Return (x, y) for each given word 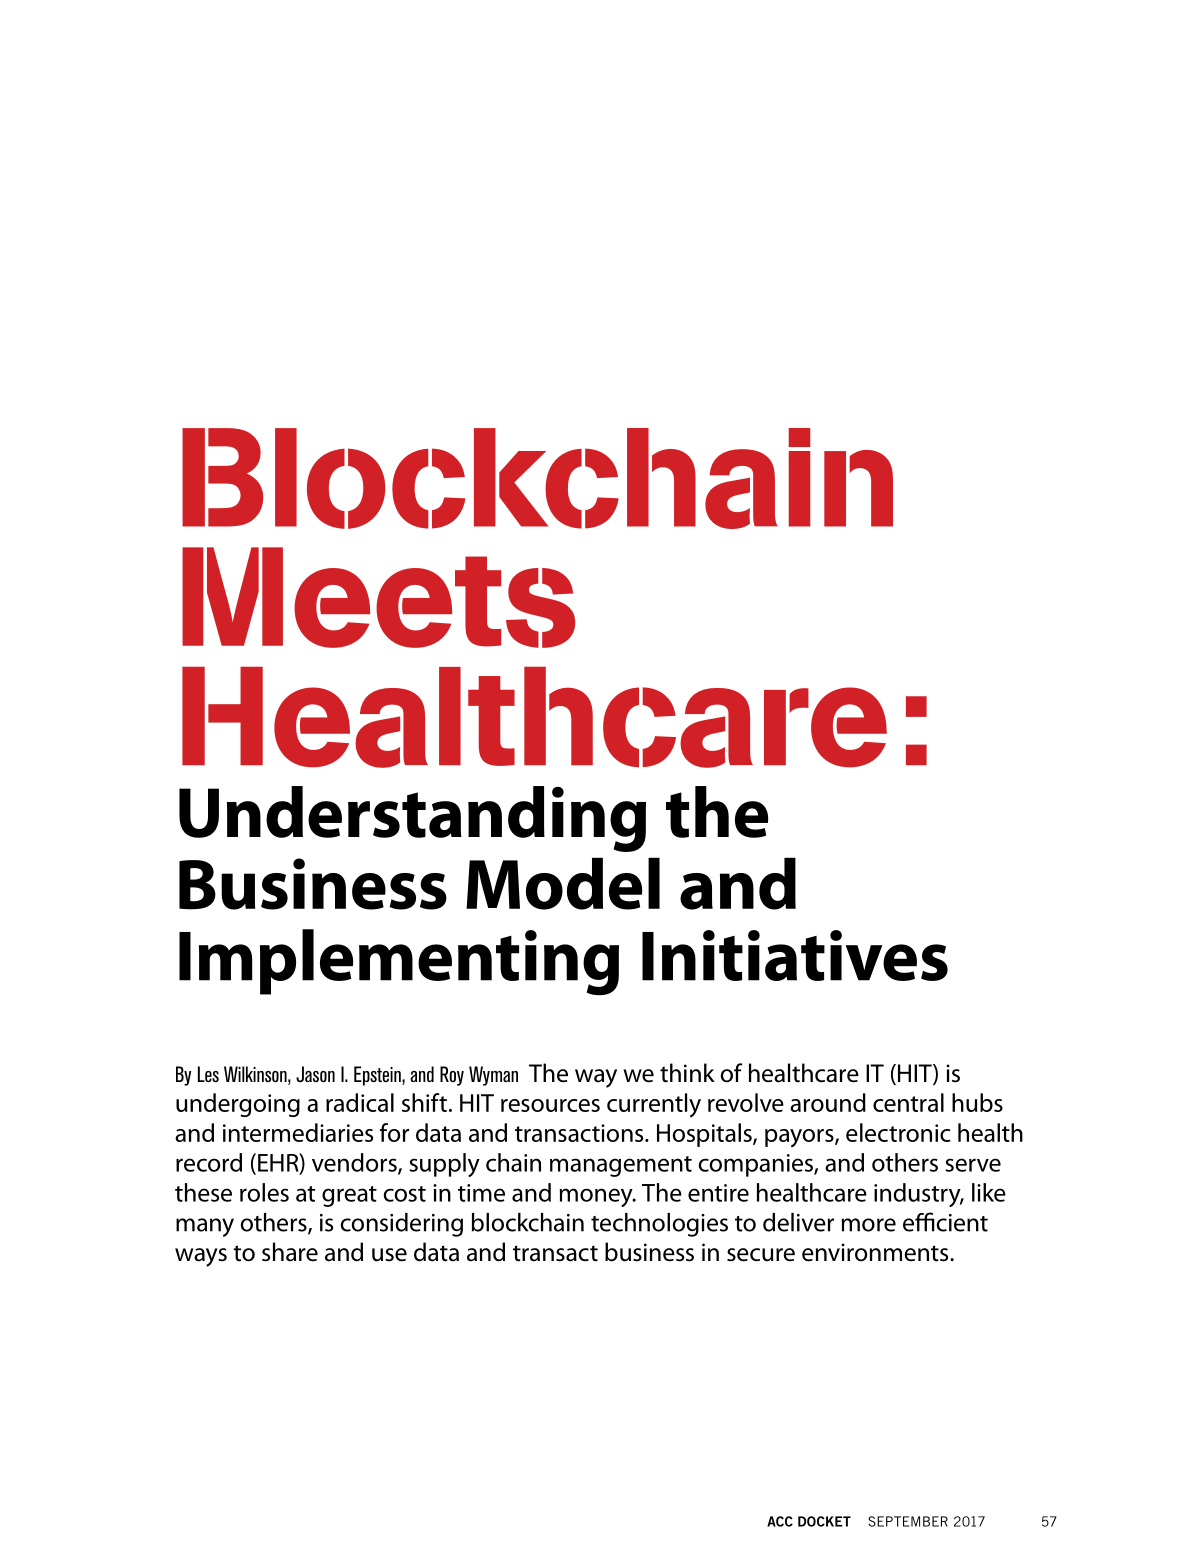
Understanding (412, 819)
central (908, 1102)
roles (264, 1192)
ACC (780, 1521)
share (290, 1252)
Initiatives (795, 955)
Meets (378, 597)
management (621, 1166)
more (869, 1225)
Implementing (399, 962)
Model (563, 883)
